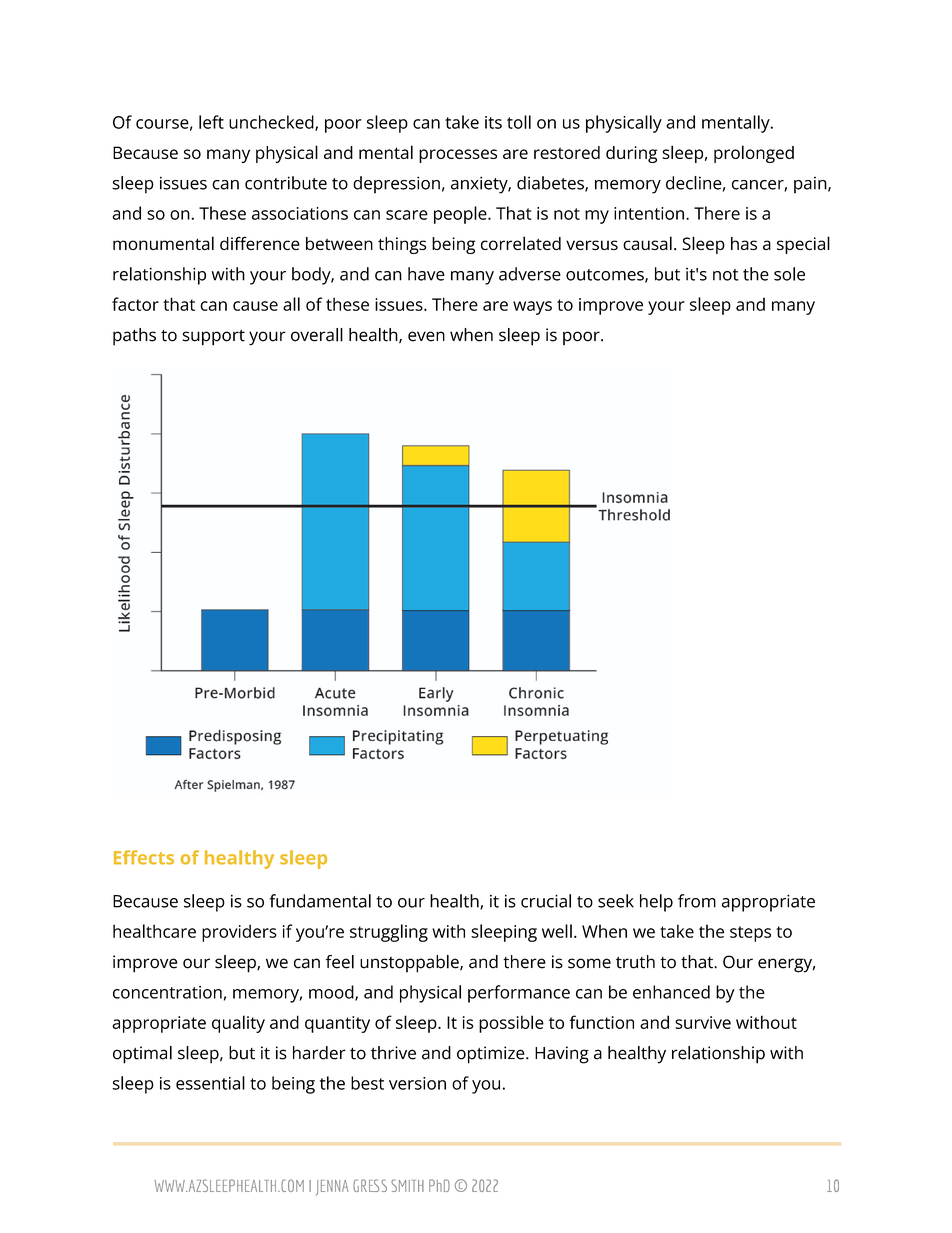 Image resolution: width=952 pixels, height=1233 pixels. I want to click on from, so click(697, 901).
